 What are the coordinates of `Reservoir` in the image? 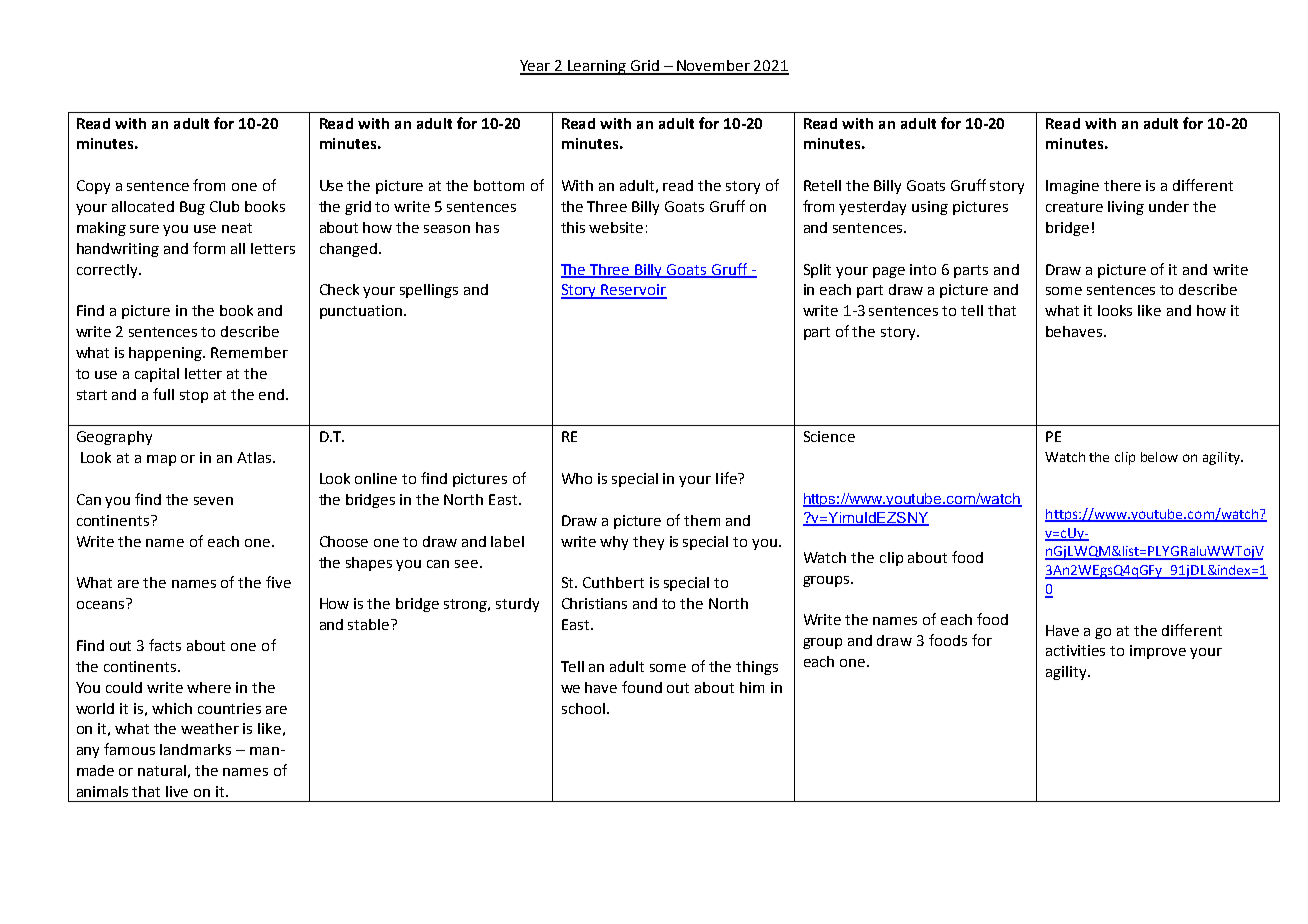 It's located at (633, 291).
